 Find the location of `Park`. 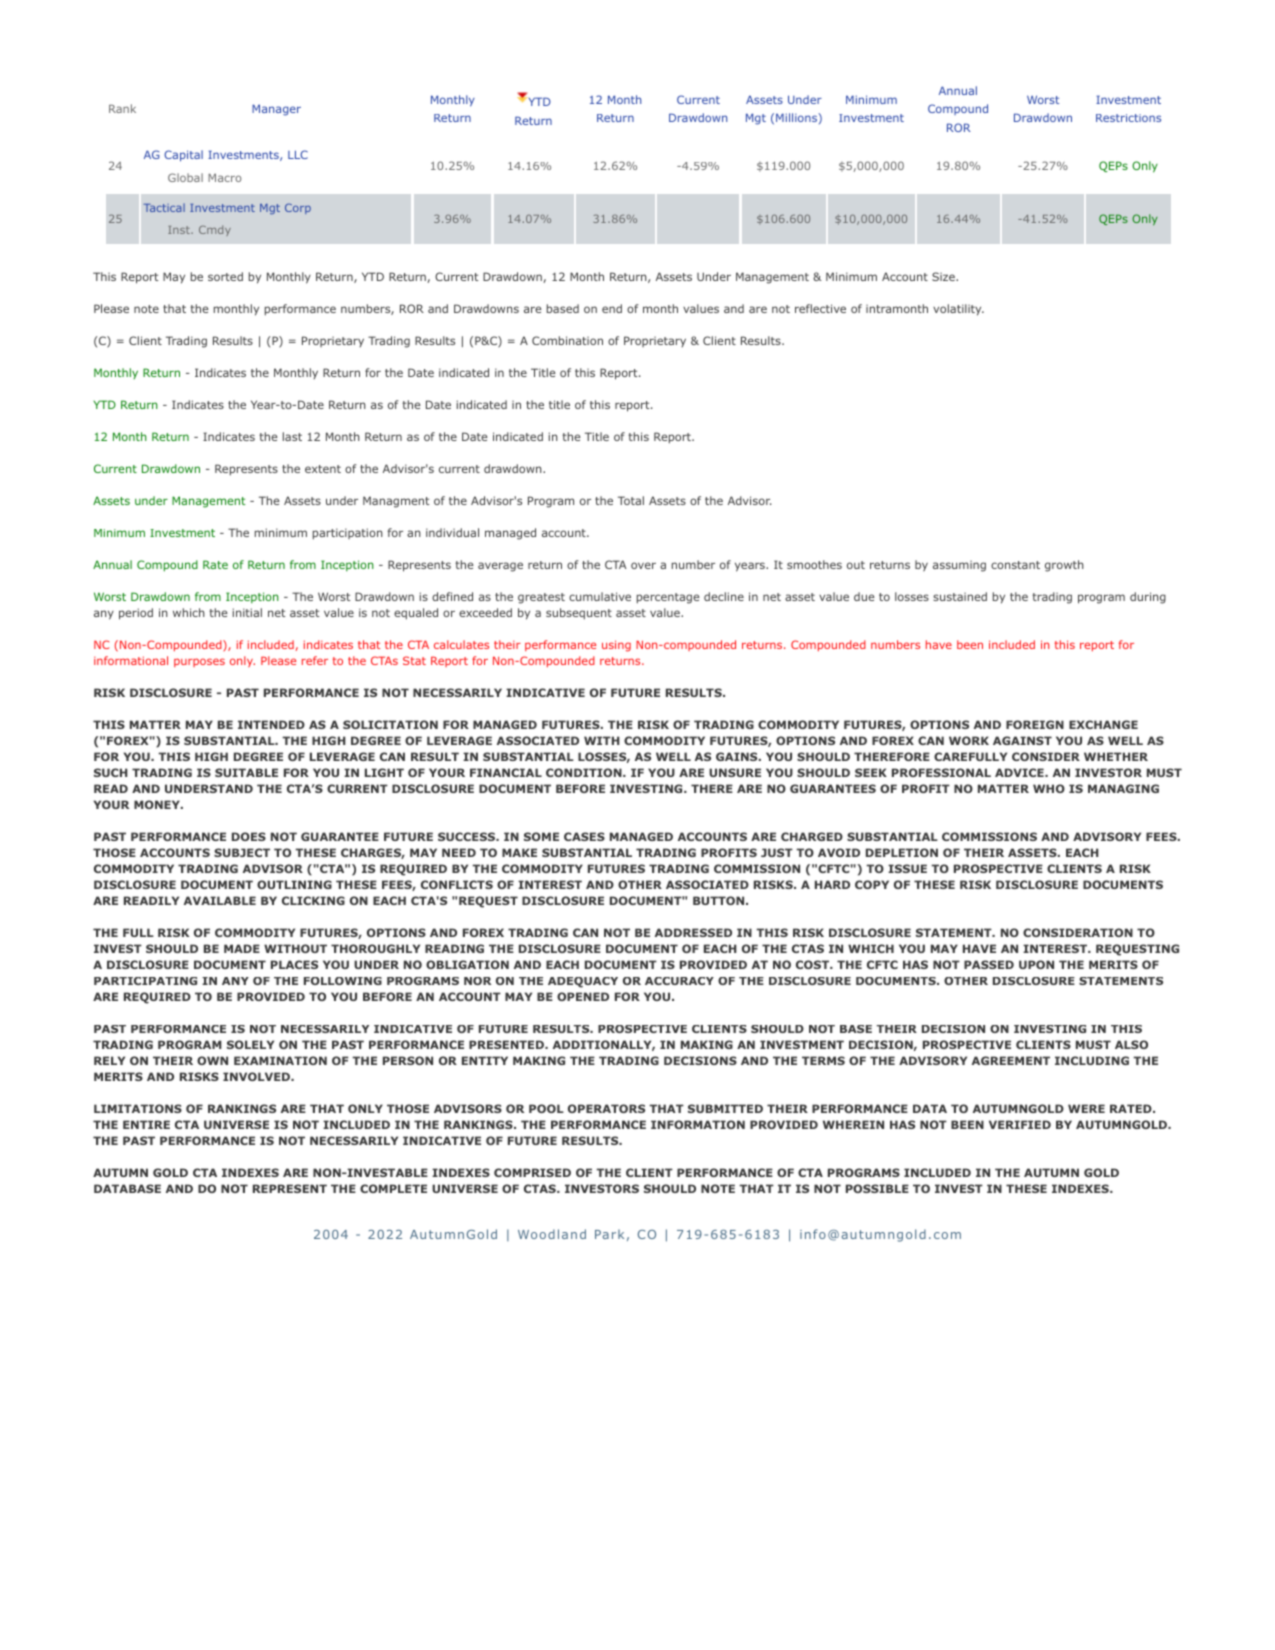

Park is located at coordinates (609, 1234).
